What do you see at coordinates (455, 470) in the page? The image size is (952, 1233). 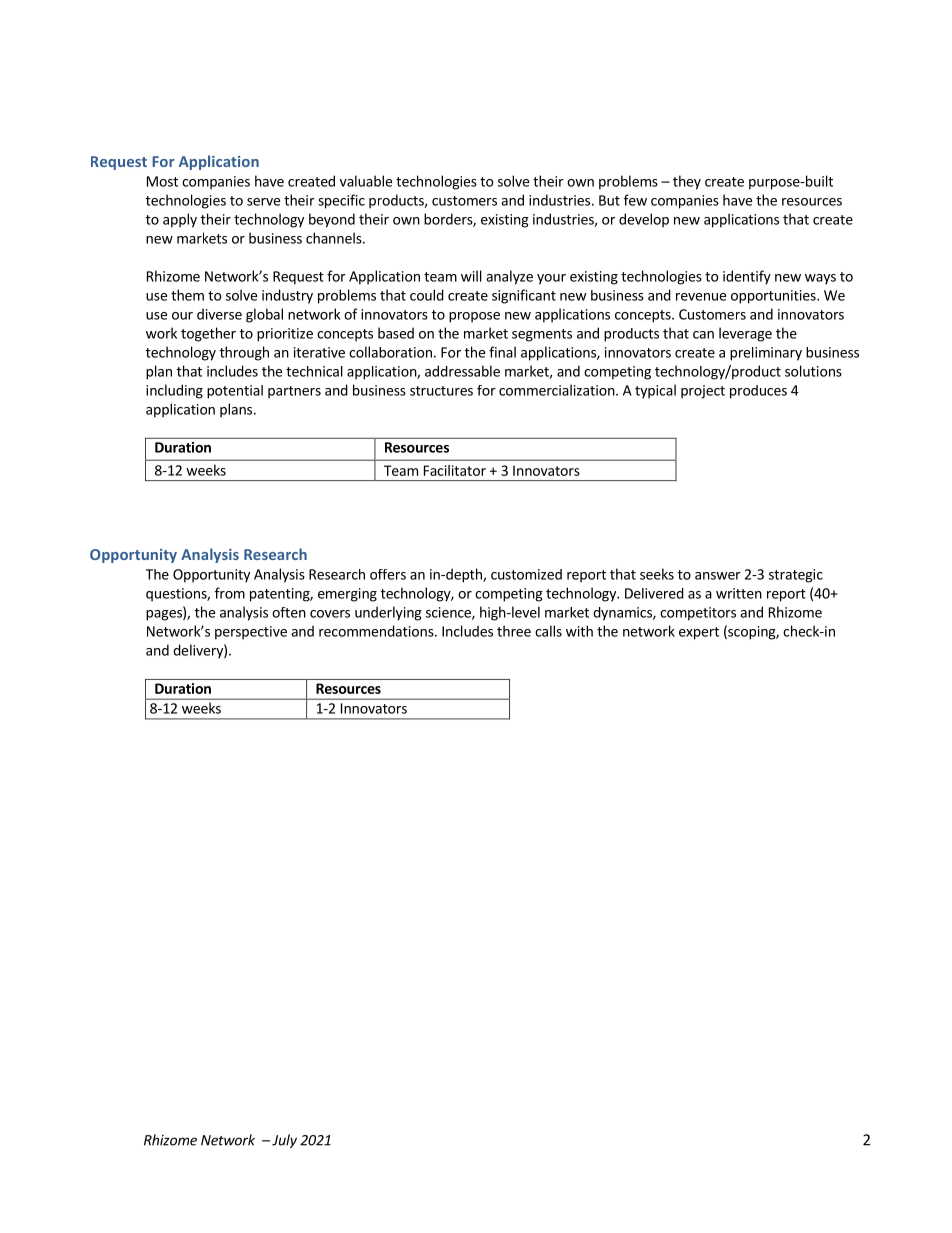 I see `Facilitator` at bounding box center [455, 470].
